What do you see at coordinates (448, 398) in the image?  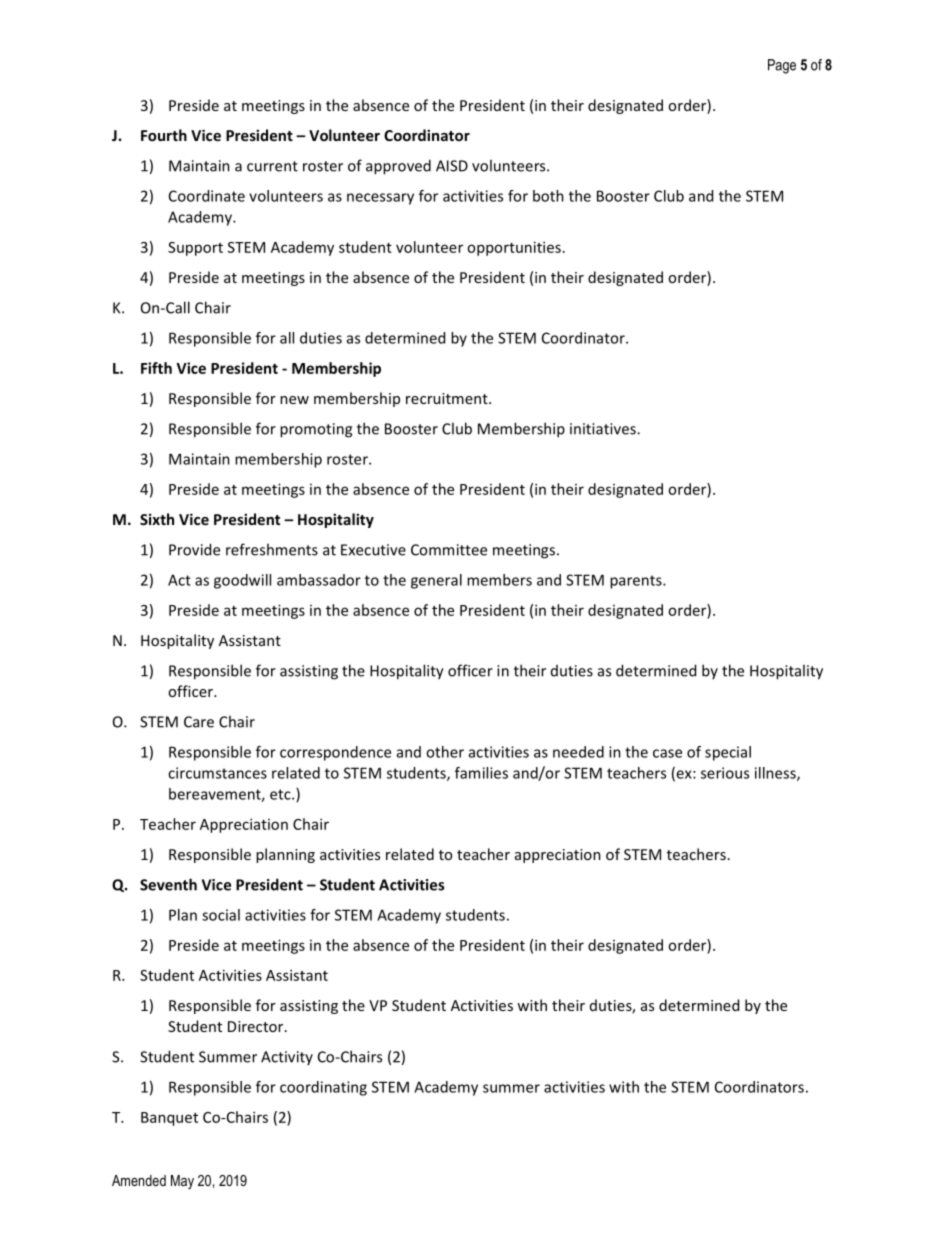 I see `recruitment` at bounding box center [448, 398].
